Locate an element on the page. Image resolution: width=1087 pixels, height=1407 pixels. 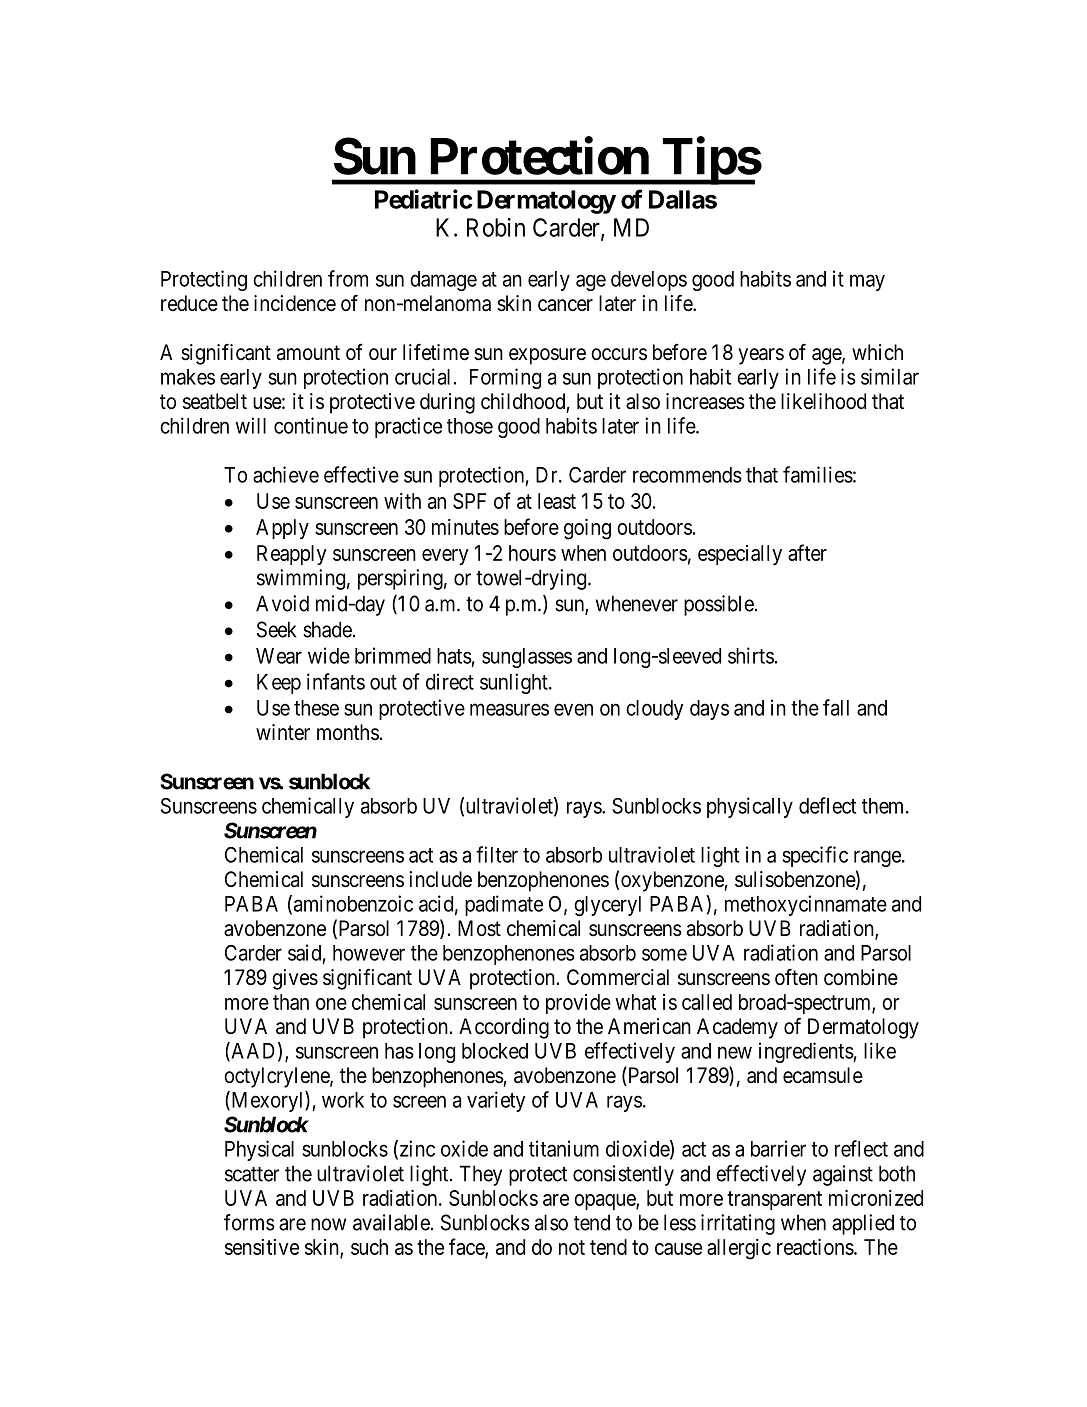
achieve is located at coordinates (286, 474).
